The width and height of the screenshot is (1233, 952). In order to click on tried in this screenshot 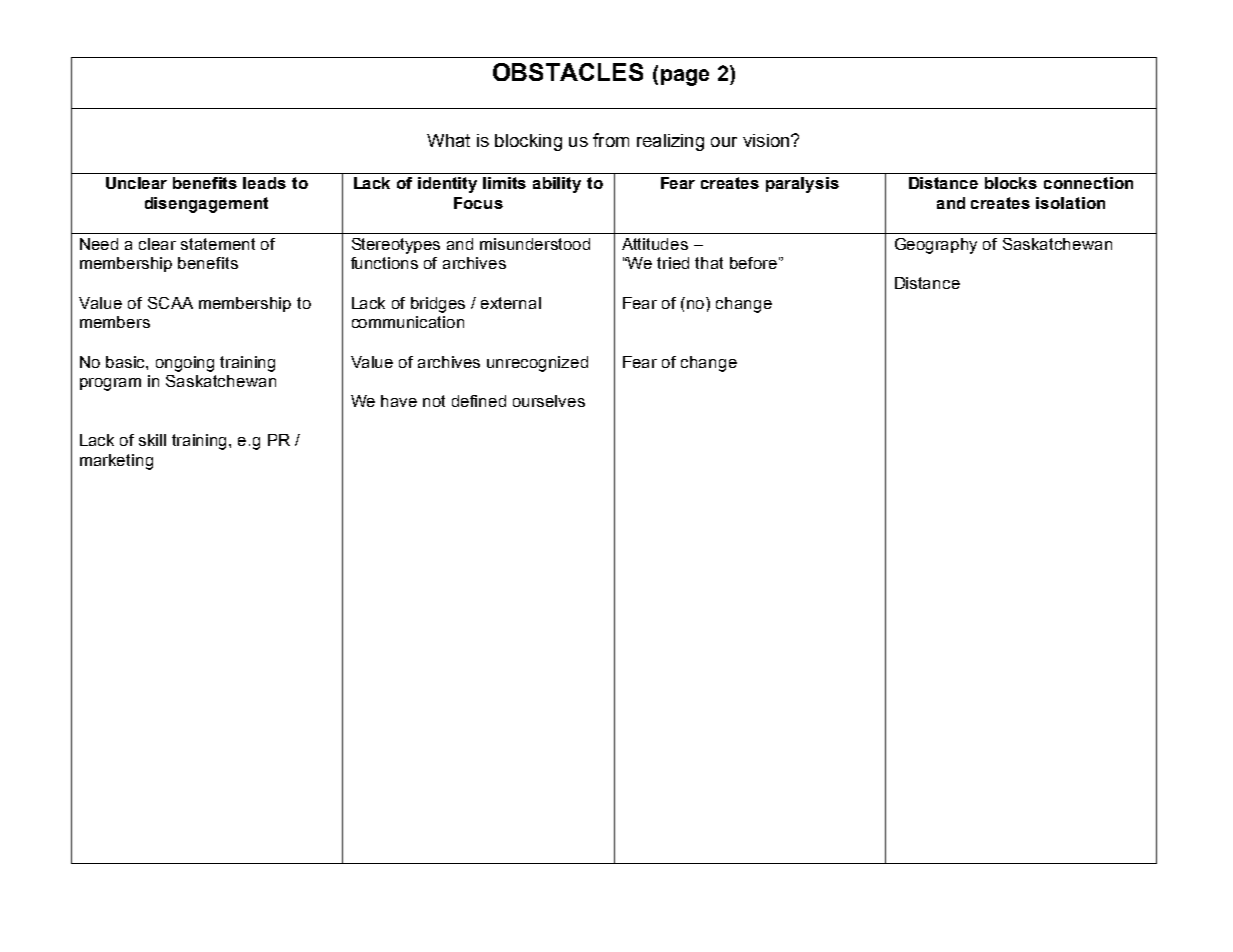, I will do `click(673, 263)`.
